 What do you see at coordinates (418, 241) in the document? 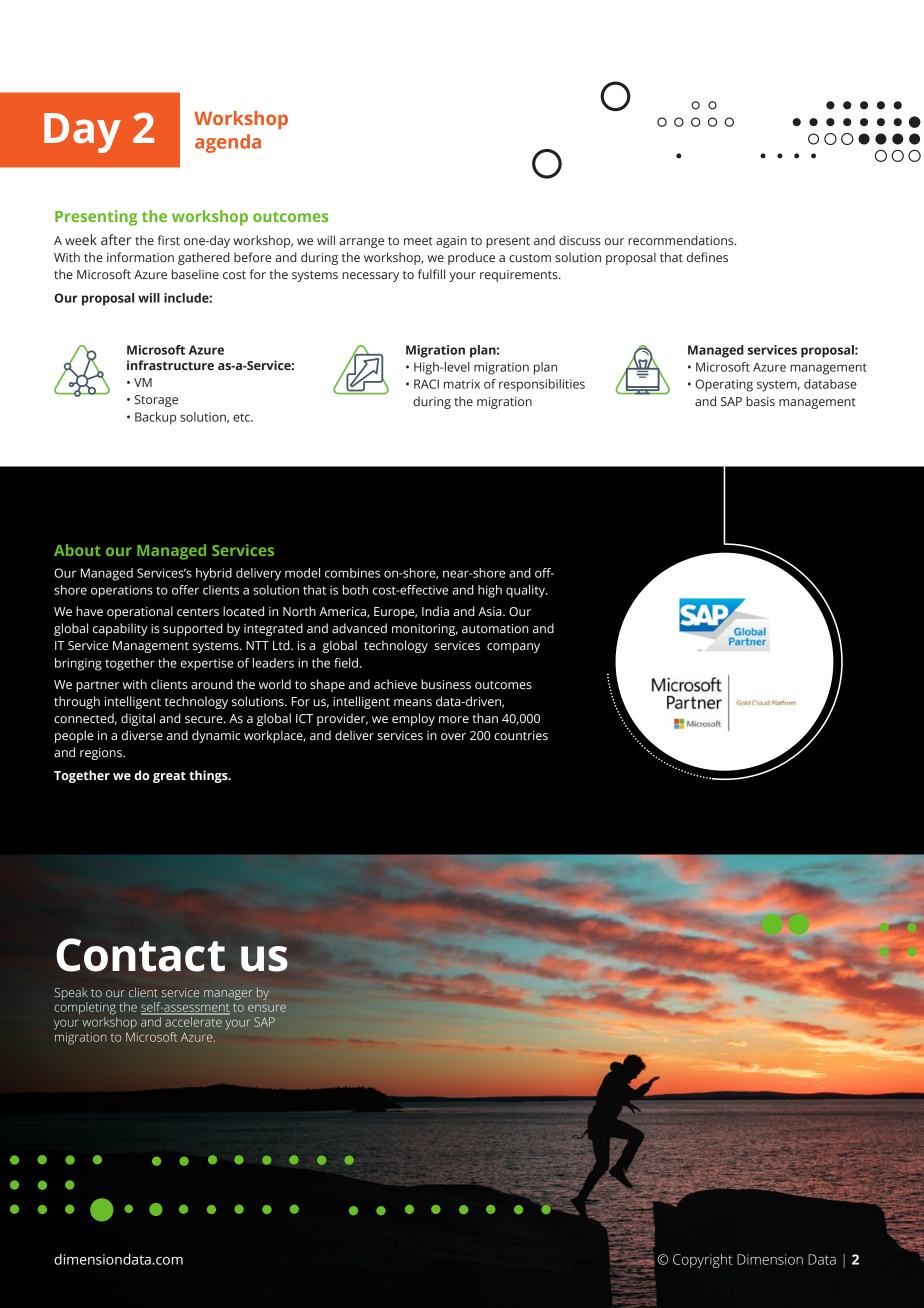
I see `meet` at bounding box center [418, 241].
